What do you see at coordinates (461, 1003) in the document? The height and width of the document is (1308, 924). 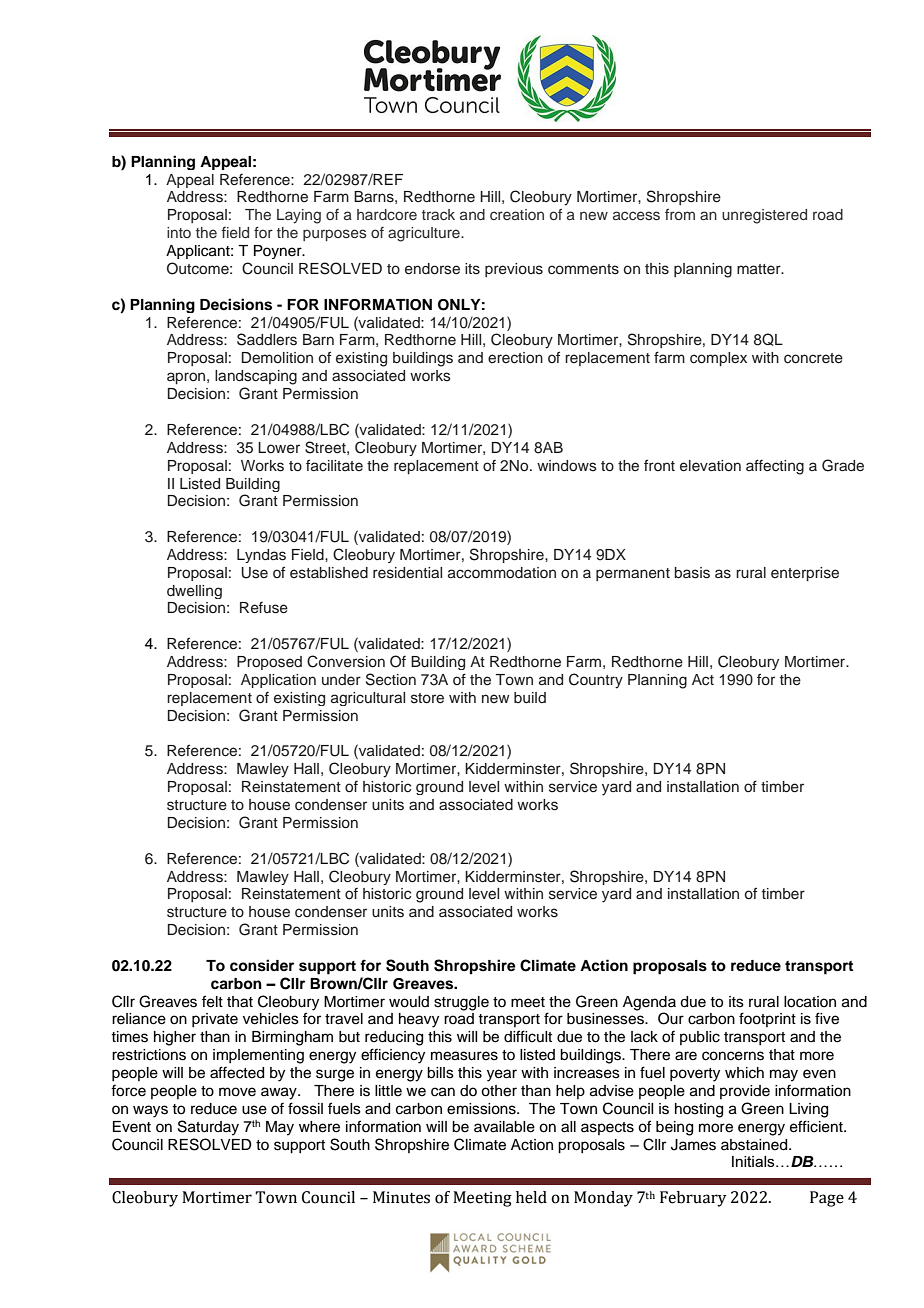 I see `struggle` at bounding box center [461, 1003].
